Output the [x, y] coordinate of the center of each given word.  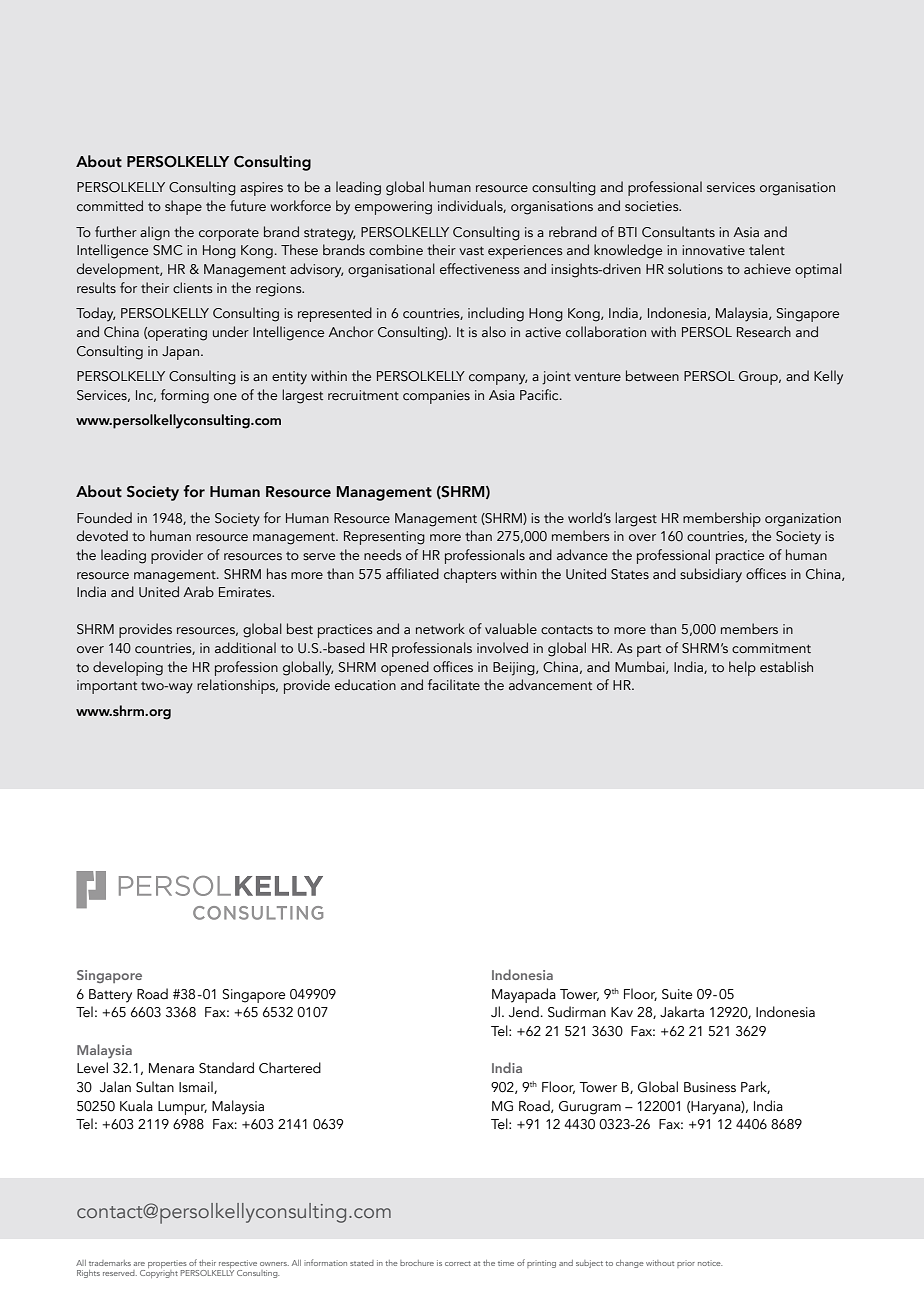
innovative [713, 250]
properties [168, 1265]
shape [183, 207]
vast [471, 250]
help [742, 668]
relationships [237, 686]
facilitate [454, 684]
